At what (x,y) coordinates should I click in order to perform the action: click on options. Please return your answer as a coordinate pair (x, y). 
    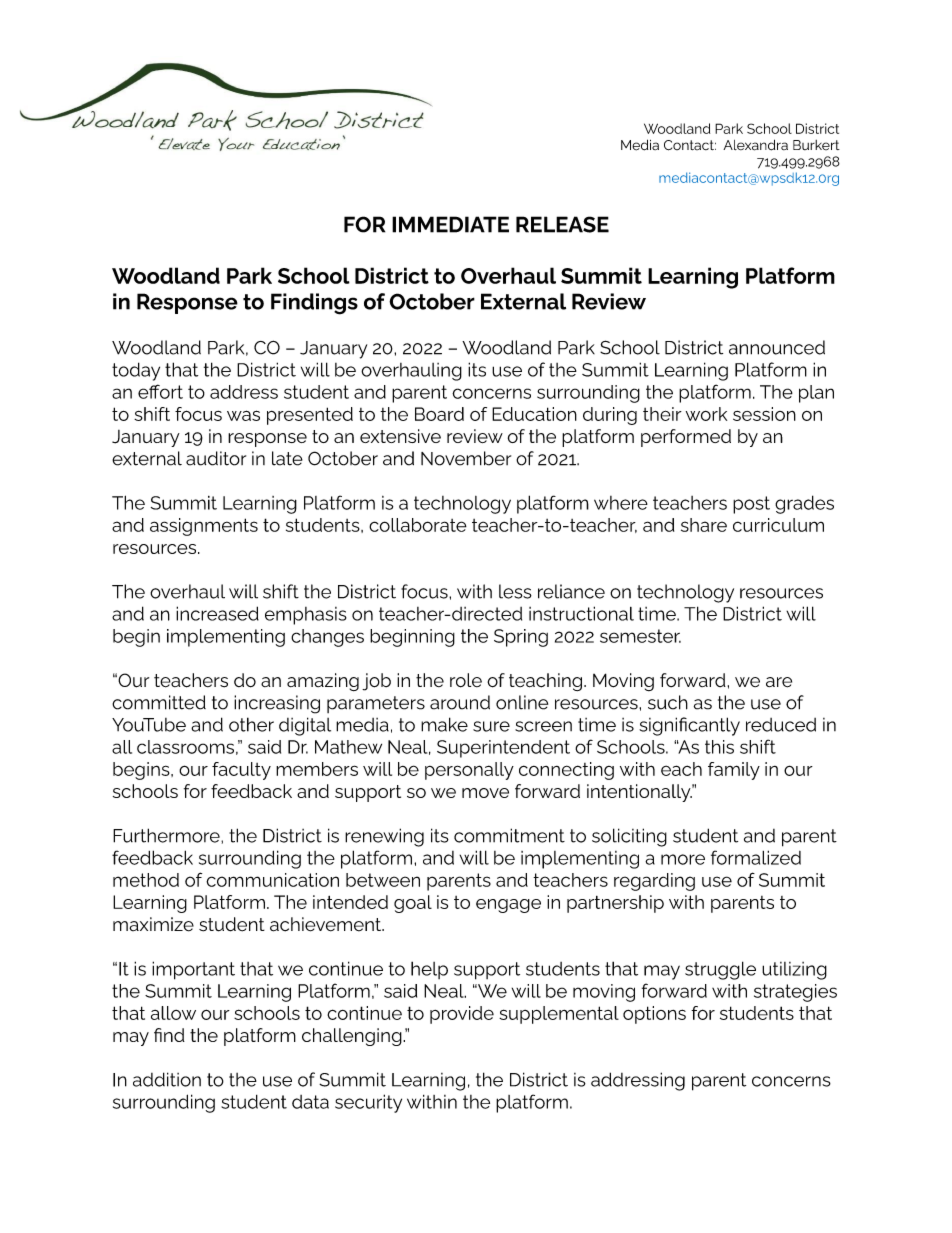
    Looking at the image, I should click on (654, 1015).
